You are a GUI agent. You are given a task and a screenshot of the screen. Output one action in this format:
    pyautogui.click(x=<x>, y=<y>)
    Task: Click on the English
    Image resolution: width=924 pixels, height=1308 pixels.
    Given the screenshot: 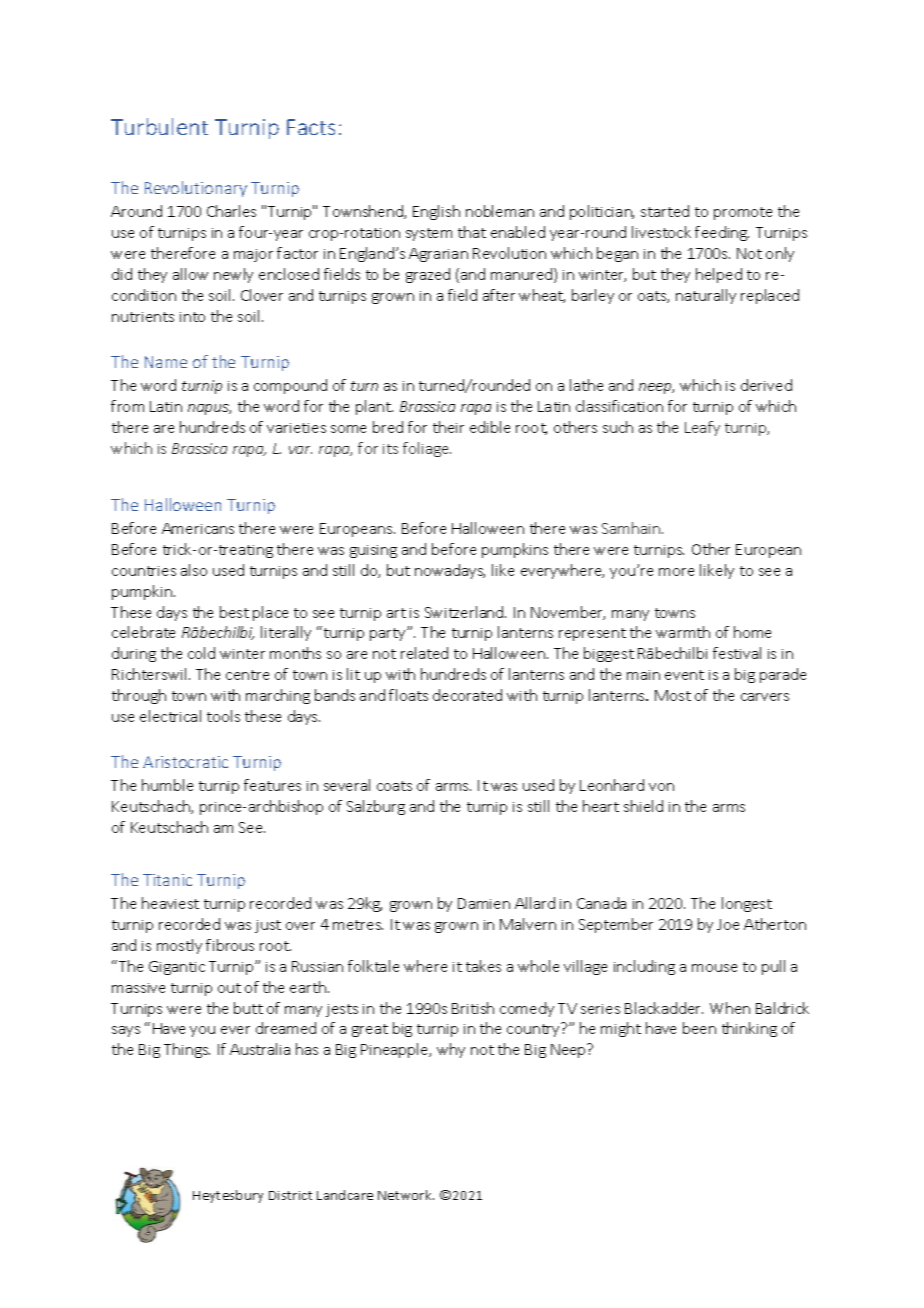 What is the action you would take?
    pyautogui.click(x=436, y=212)
